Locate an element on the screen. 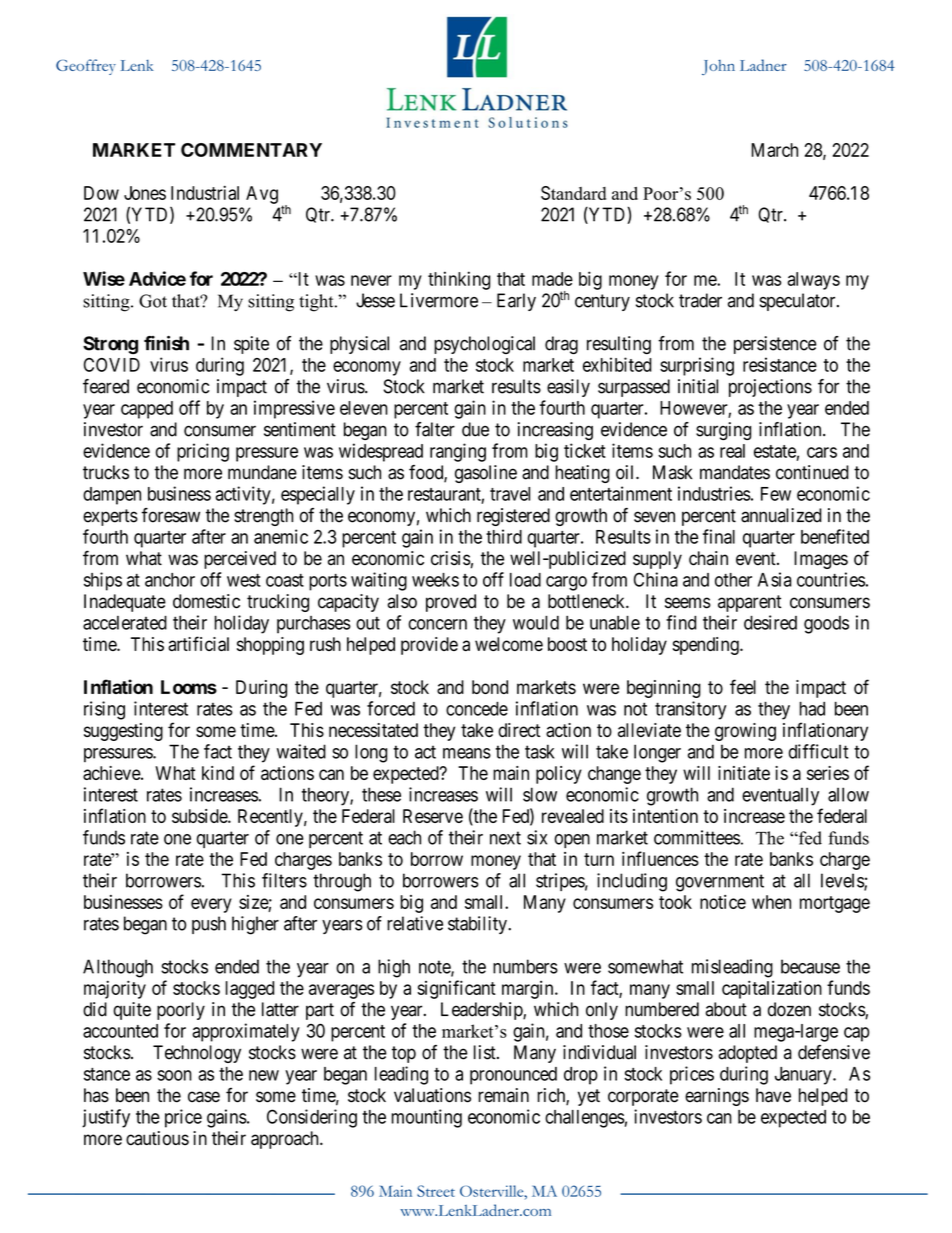 The image size is (952, 1233). COMMENTARY is located at coordinates (251, 150).
